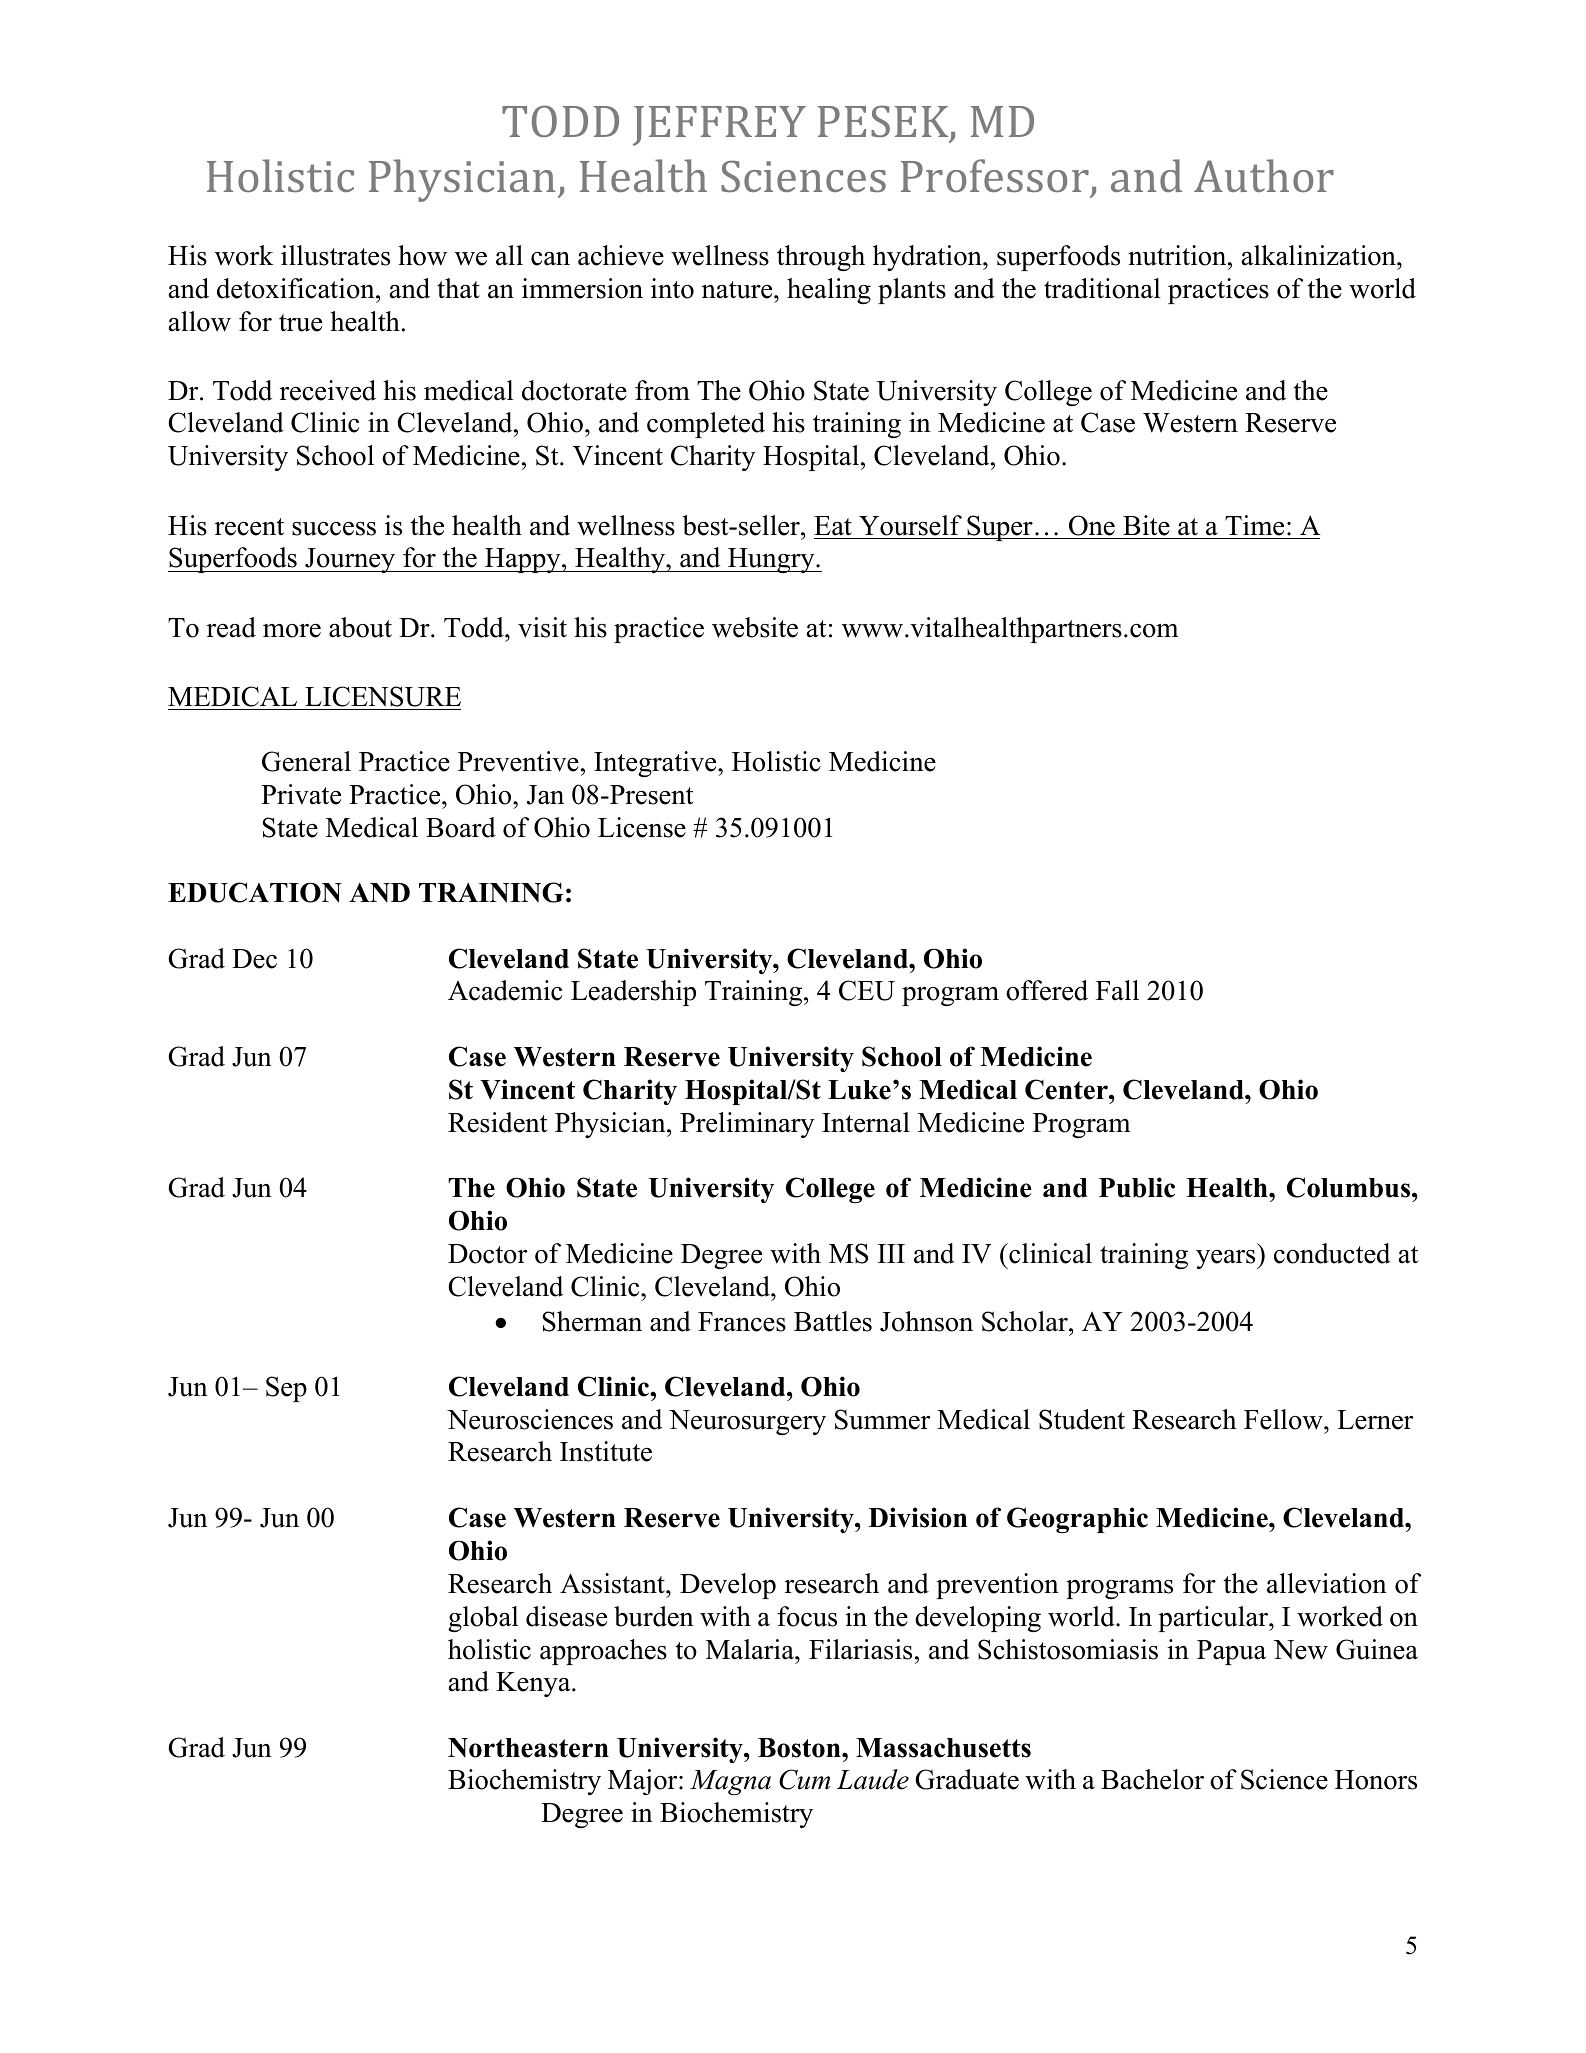 This screenshot has height=2053, width=1586. What do you see at coordinates (1264, 175) in the screenshot?
I see `Author` at bounding box center [1264, 175].
